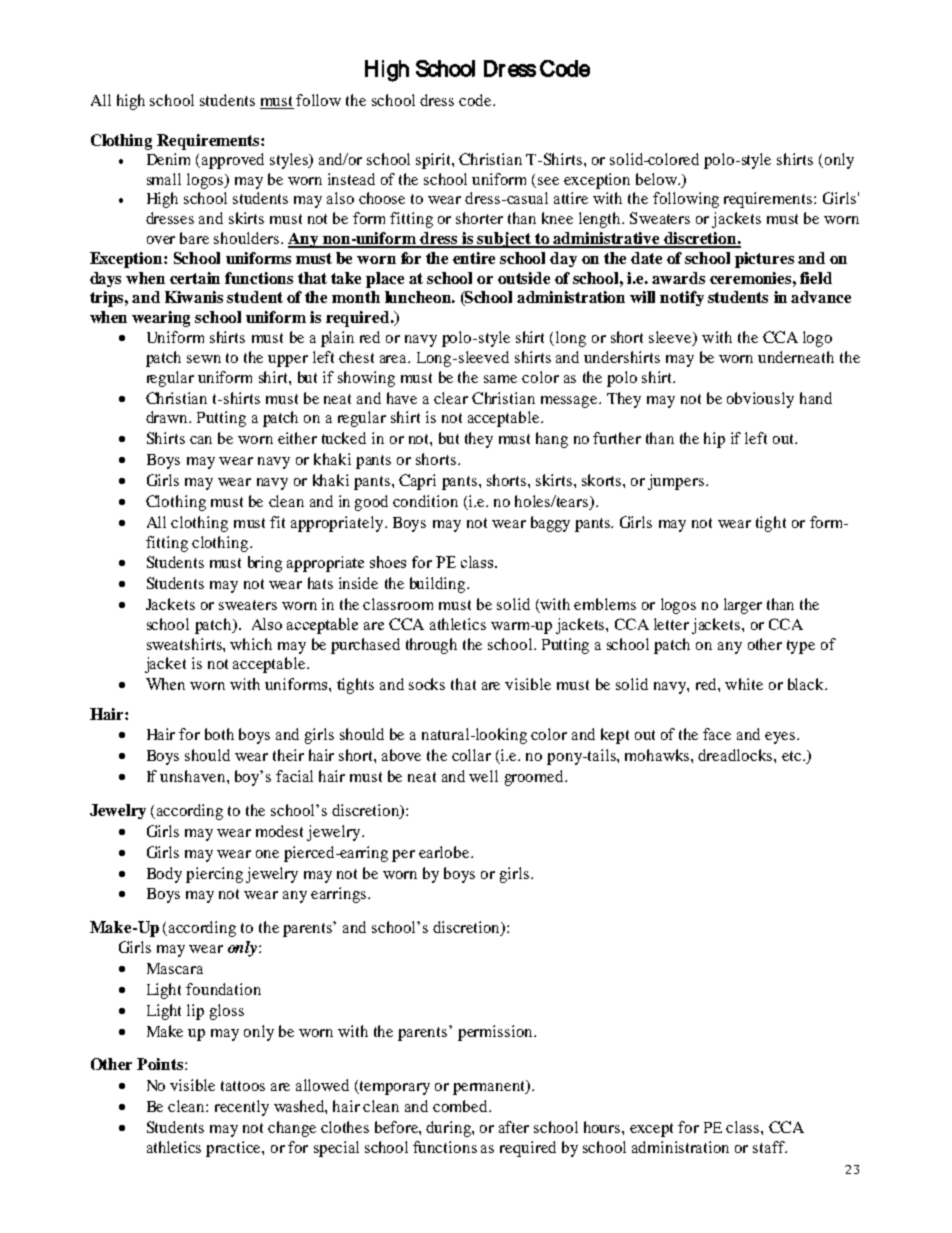 The width and height of the document is (952, 1233). What do you see at coordinates (242, 1108) in the document?
I see `recently` at bounding box center [242, 1108].
